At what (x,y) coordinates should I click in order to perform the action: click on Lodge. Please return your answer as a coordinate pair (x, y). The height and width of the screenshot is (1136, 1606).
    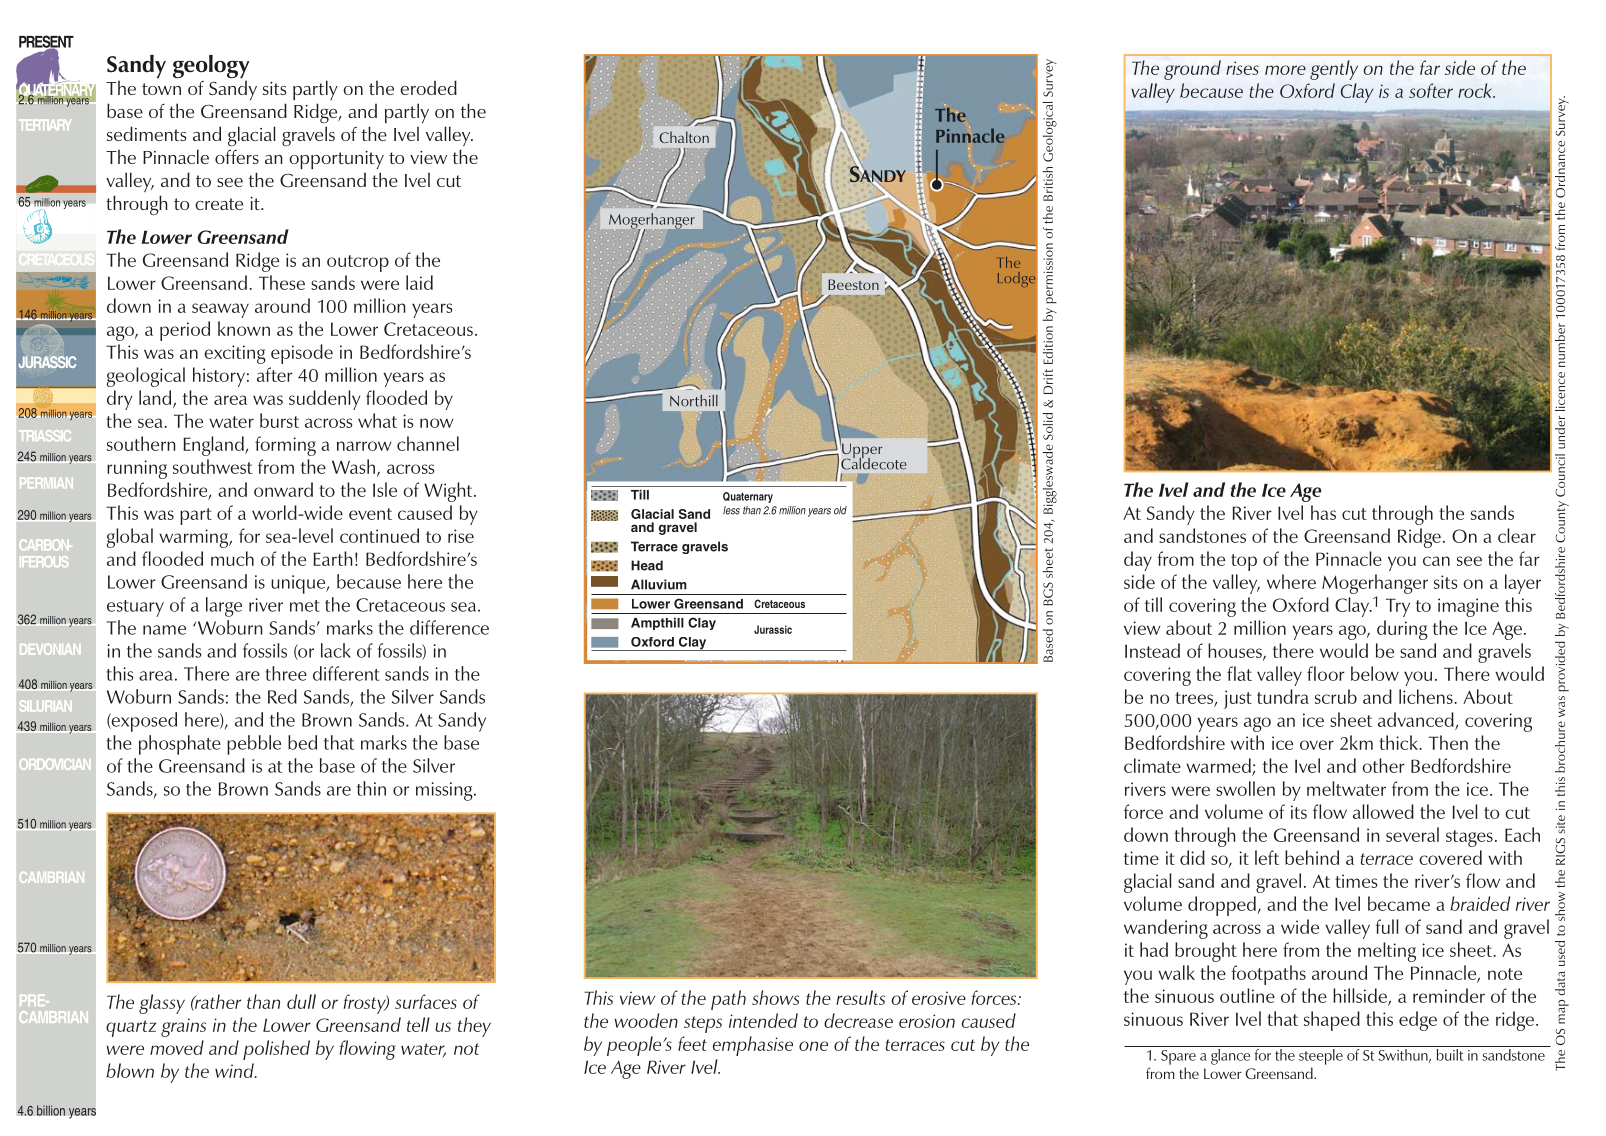
    Looking at the image, I should click on (1016, 279).
